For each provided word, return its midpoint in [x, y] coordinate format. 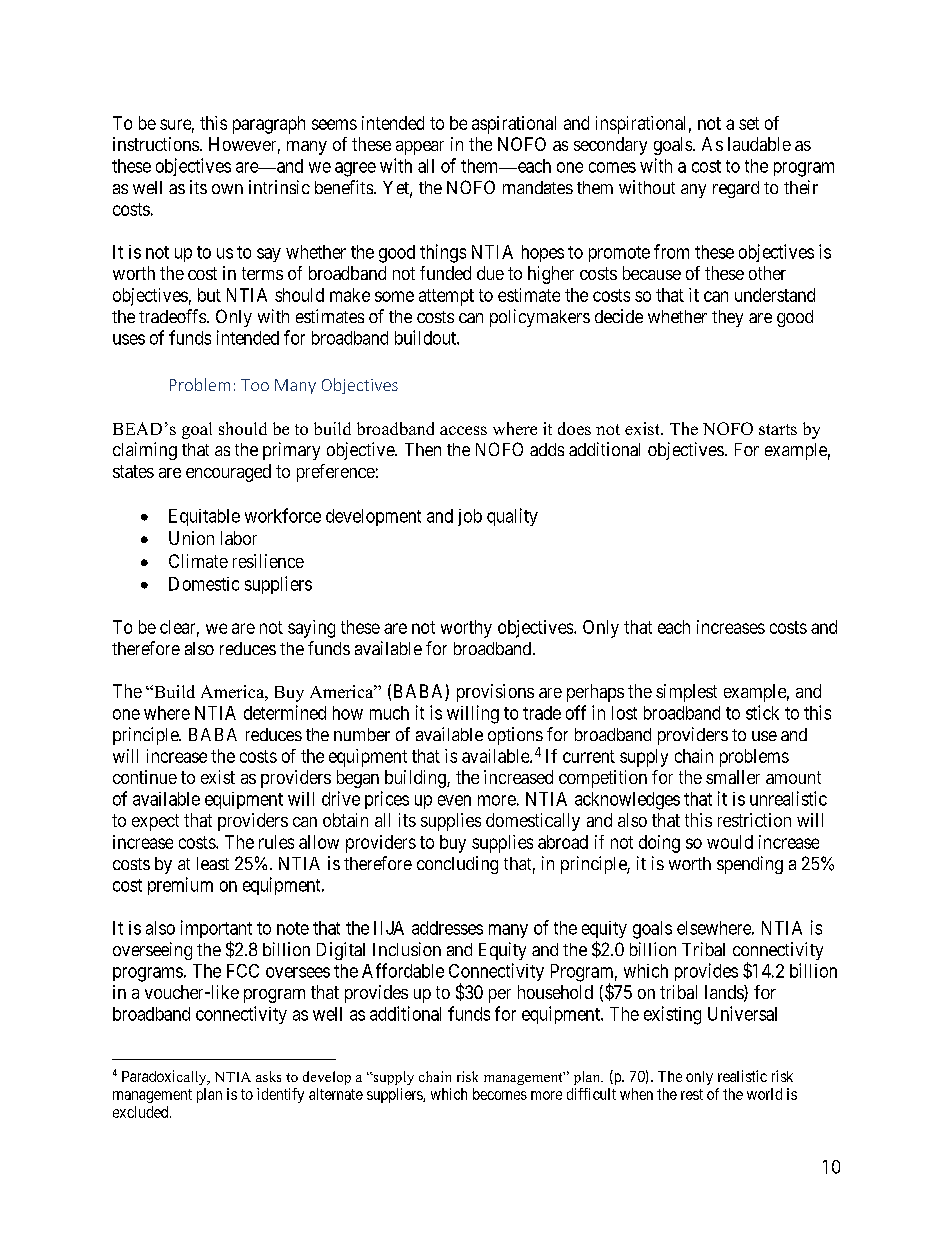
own [227, 189]
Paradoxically [165, 1077]
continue [145, 777]
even [454, 800]
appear [420, 148]
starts [778, 429]
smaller [733, 777]
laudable [759, 144]
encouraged [228, 473]
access [463, 430]
